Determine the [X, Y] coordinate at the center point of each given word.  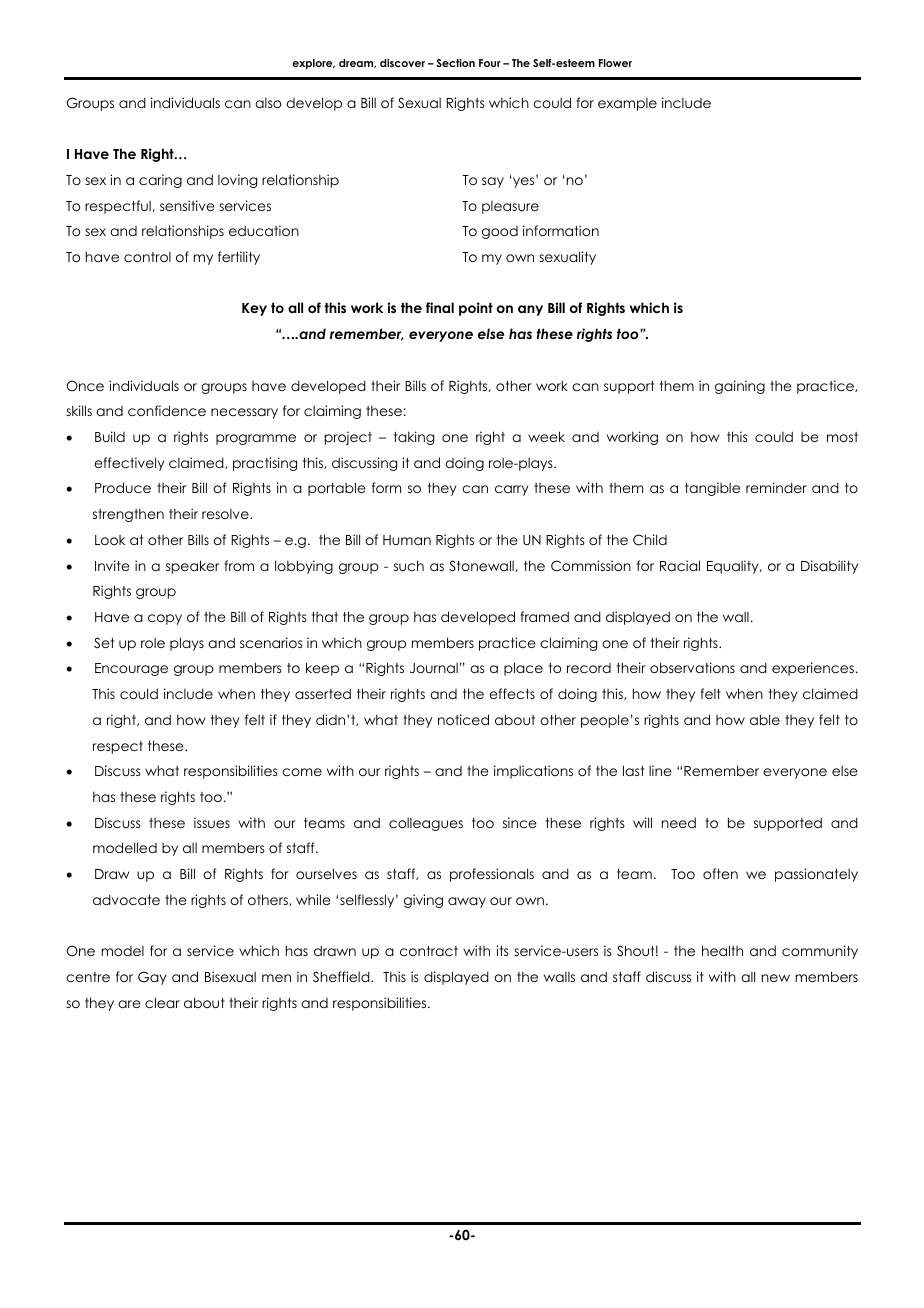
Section [455, 63]
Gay [152, 978]
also [268, 103]
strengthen [128, 515]
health [722, 950]
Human [407, 540]
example [627, 104]
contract [429, 951]
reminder [776, 487]
